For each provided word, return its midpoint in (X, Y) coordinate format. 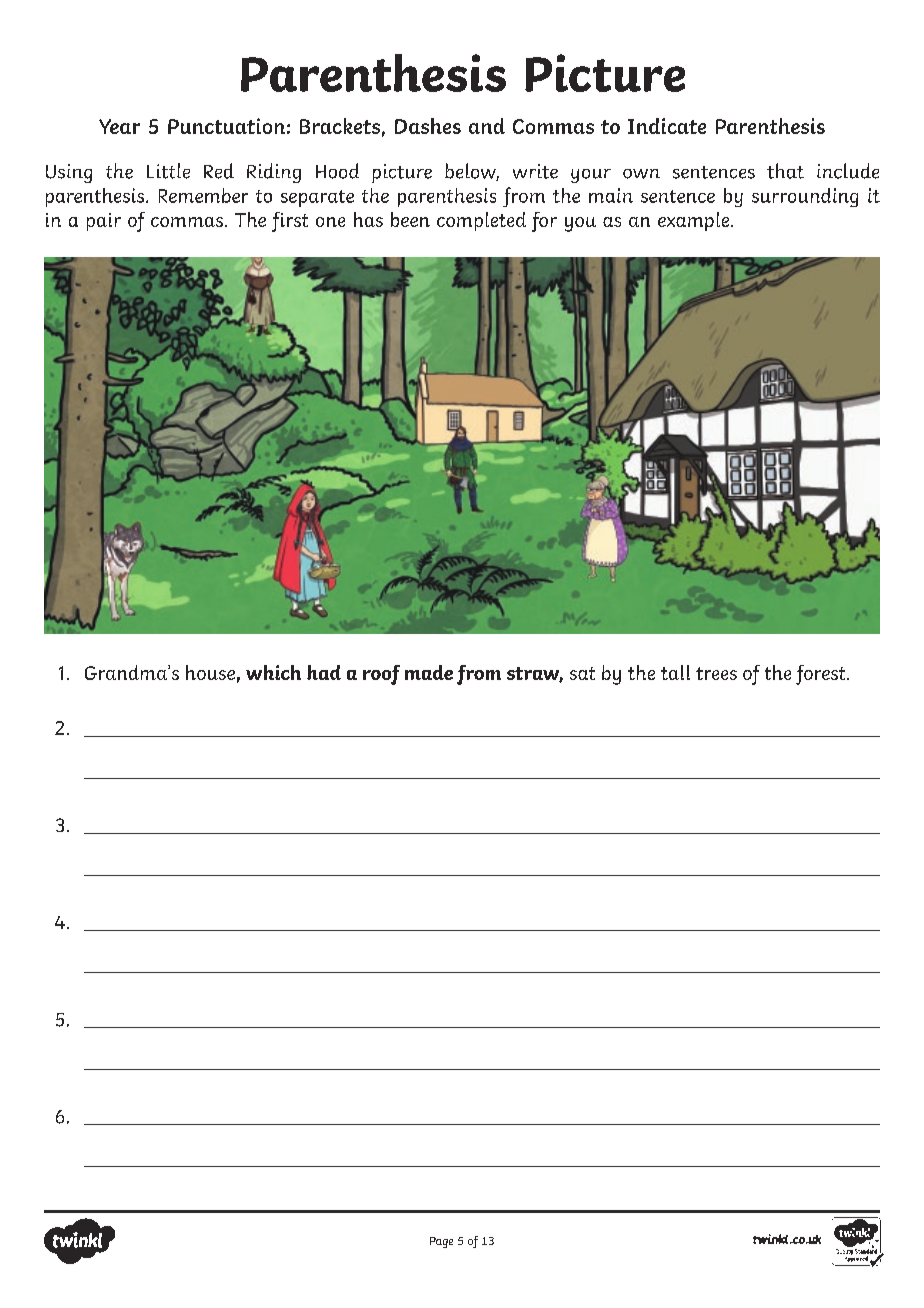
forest (822, 675)
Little (168, 171)
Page (441, 1242)
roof (381, 675)
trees (716, 673)
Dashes (428, 126)
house (210, 672)
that (785, 171)
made (429, 672)
